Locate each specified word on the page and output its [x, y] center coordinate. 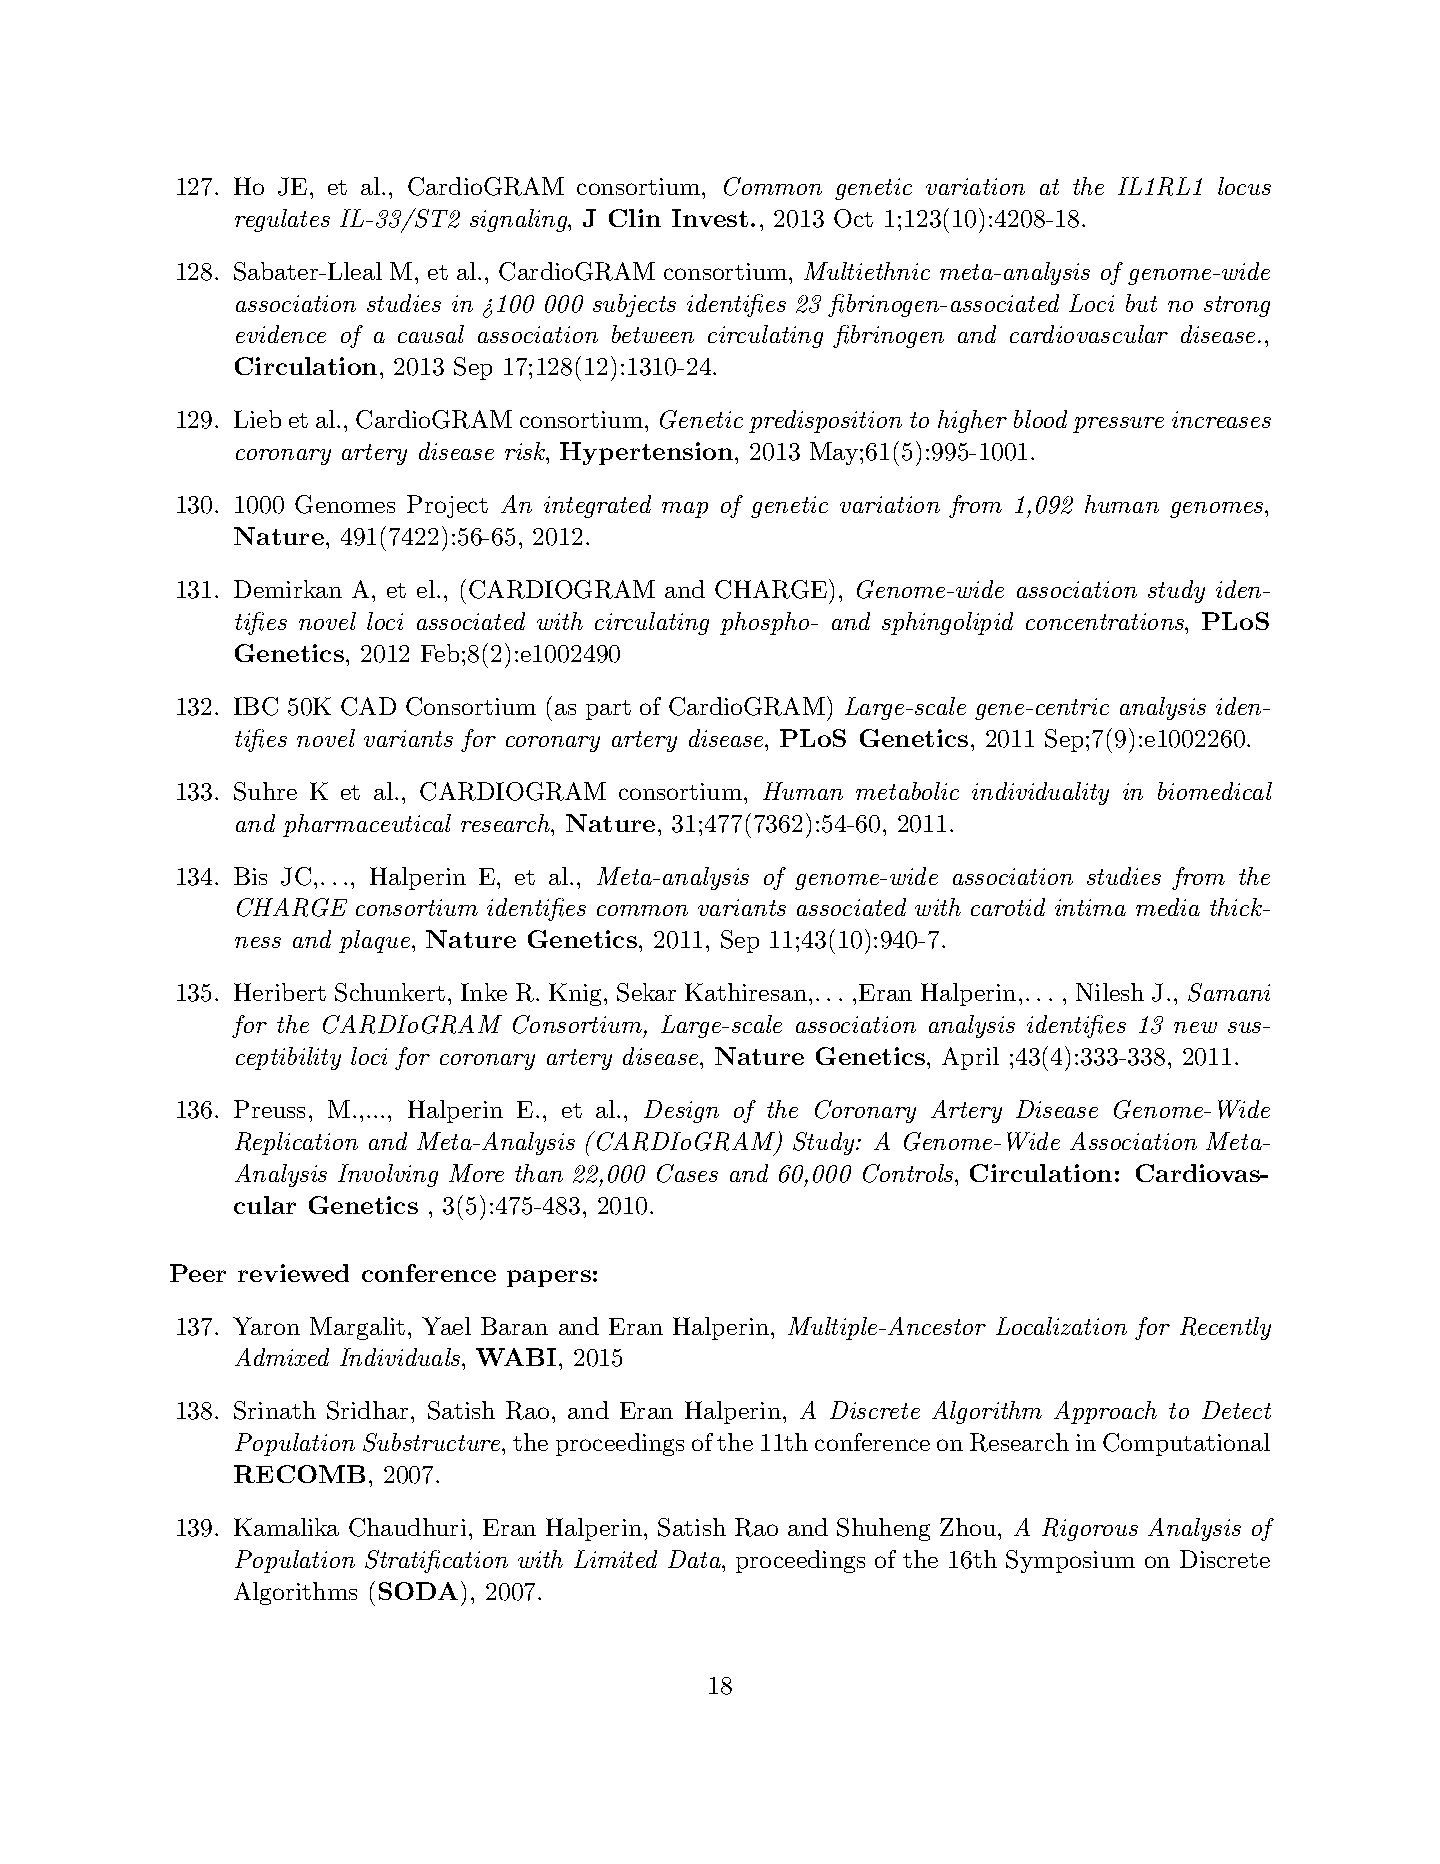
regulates [282, 220]
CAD [368, 706]
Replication [296, 1143]
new [1195, 1027]
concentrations [1106, 621]
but [1141, 303]
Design [681, 1111]
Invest [710, 218]
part [608, 710]
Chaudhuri [407, 1527]
